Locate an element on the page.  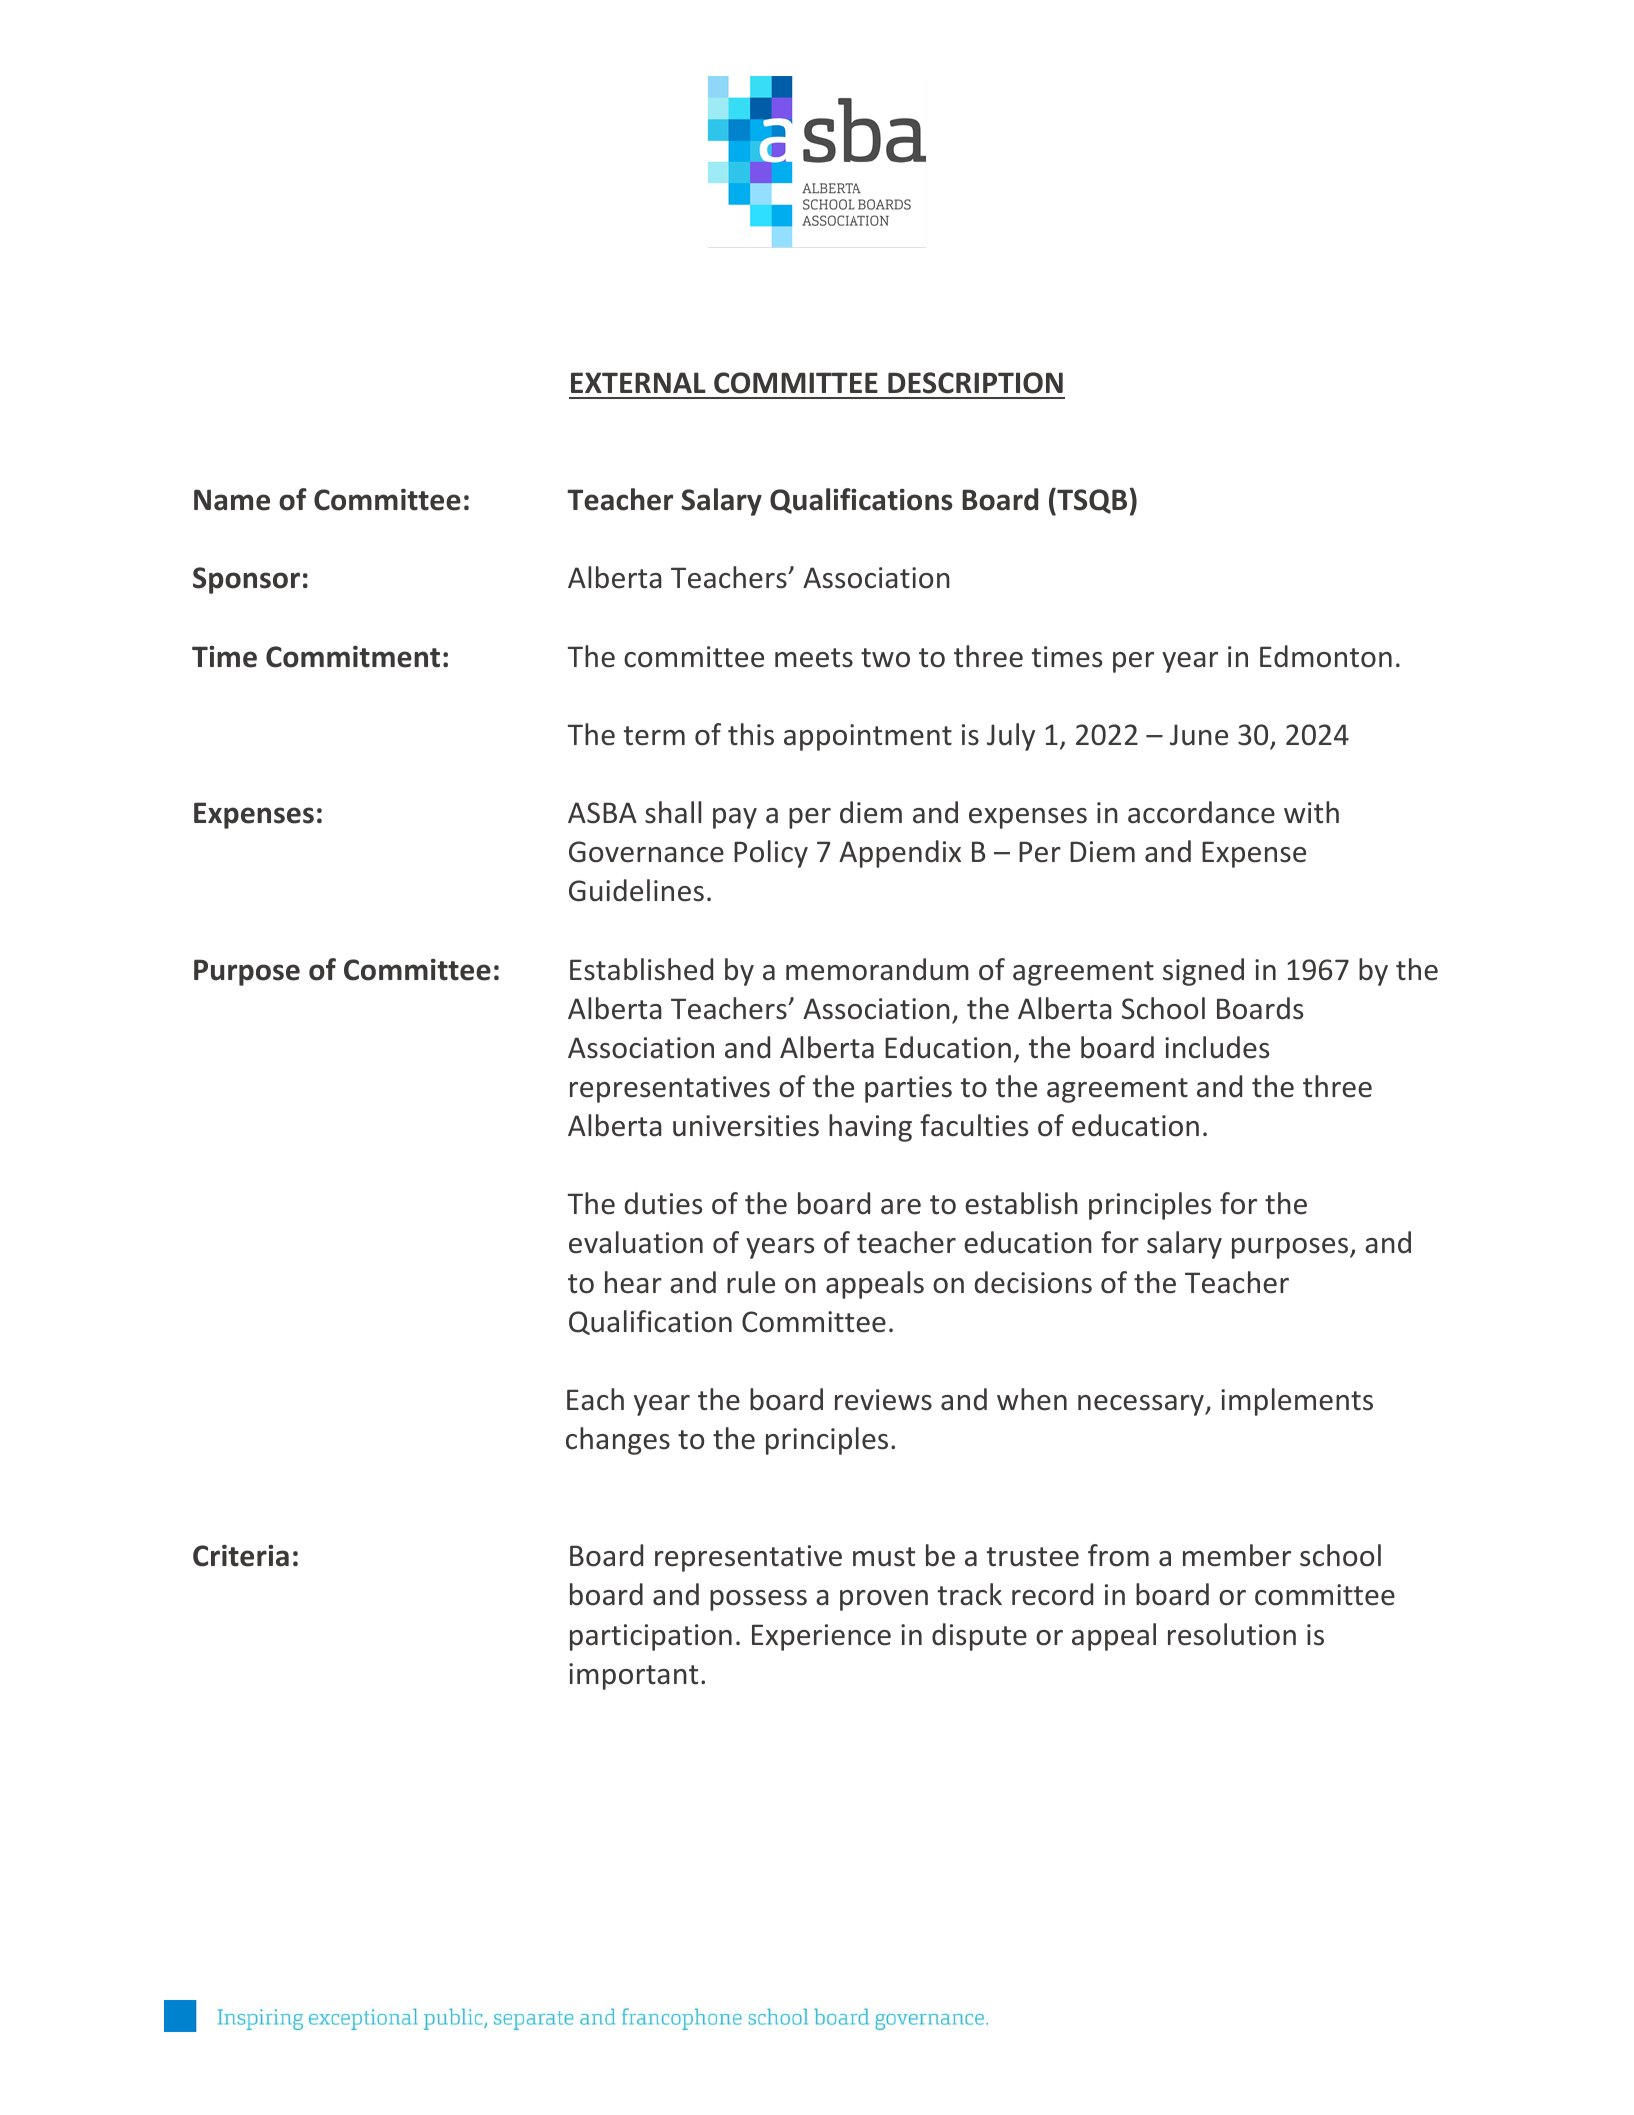
memorandum is located at coordinates (877, 969).
